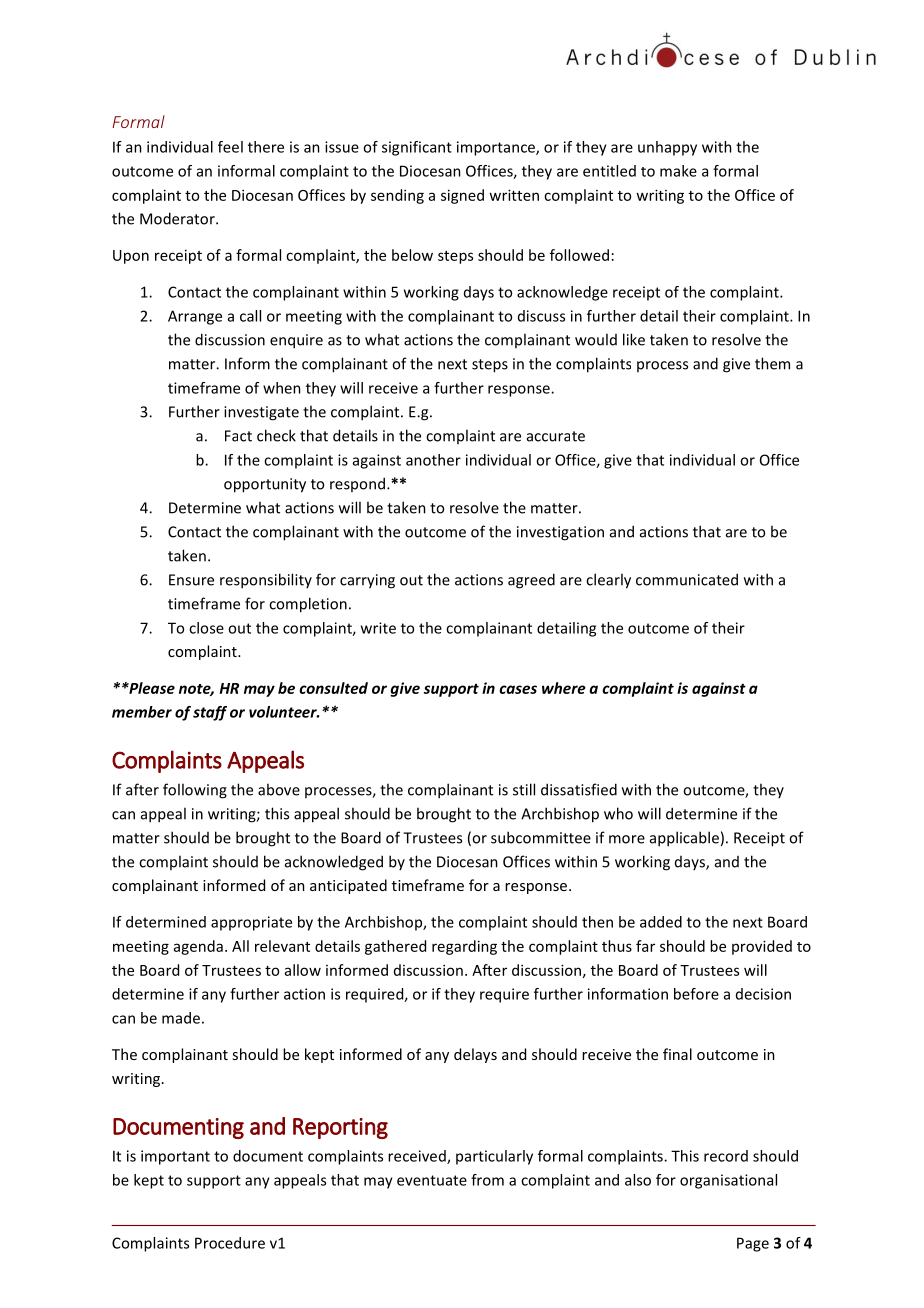 The image size is (924, 1308). Describe the element at coordinates (687, 579) in the screenshot. I see `communicated` at that location.
